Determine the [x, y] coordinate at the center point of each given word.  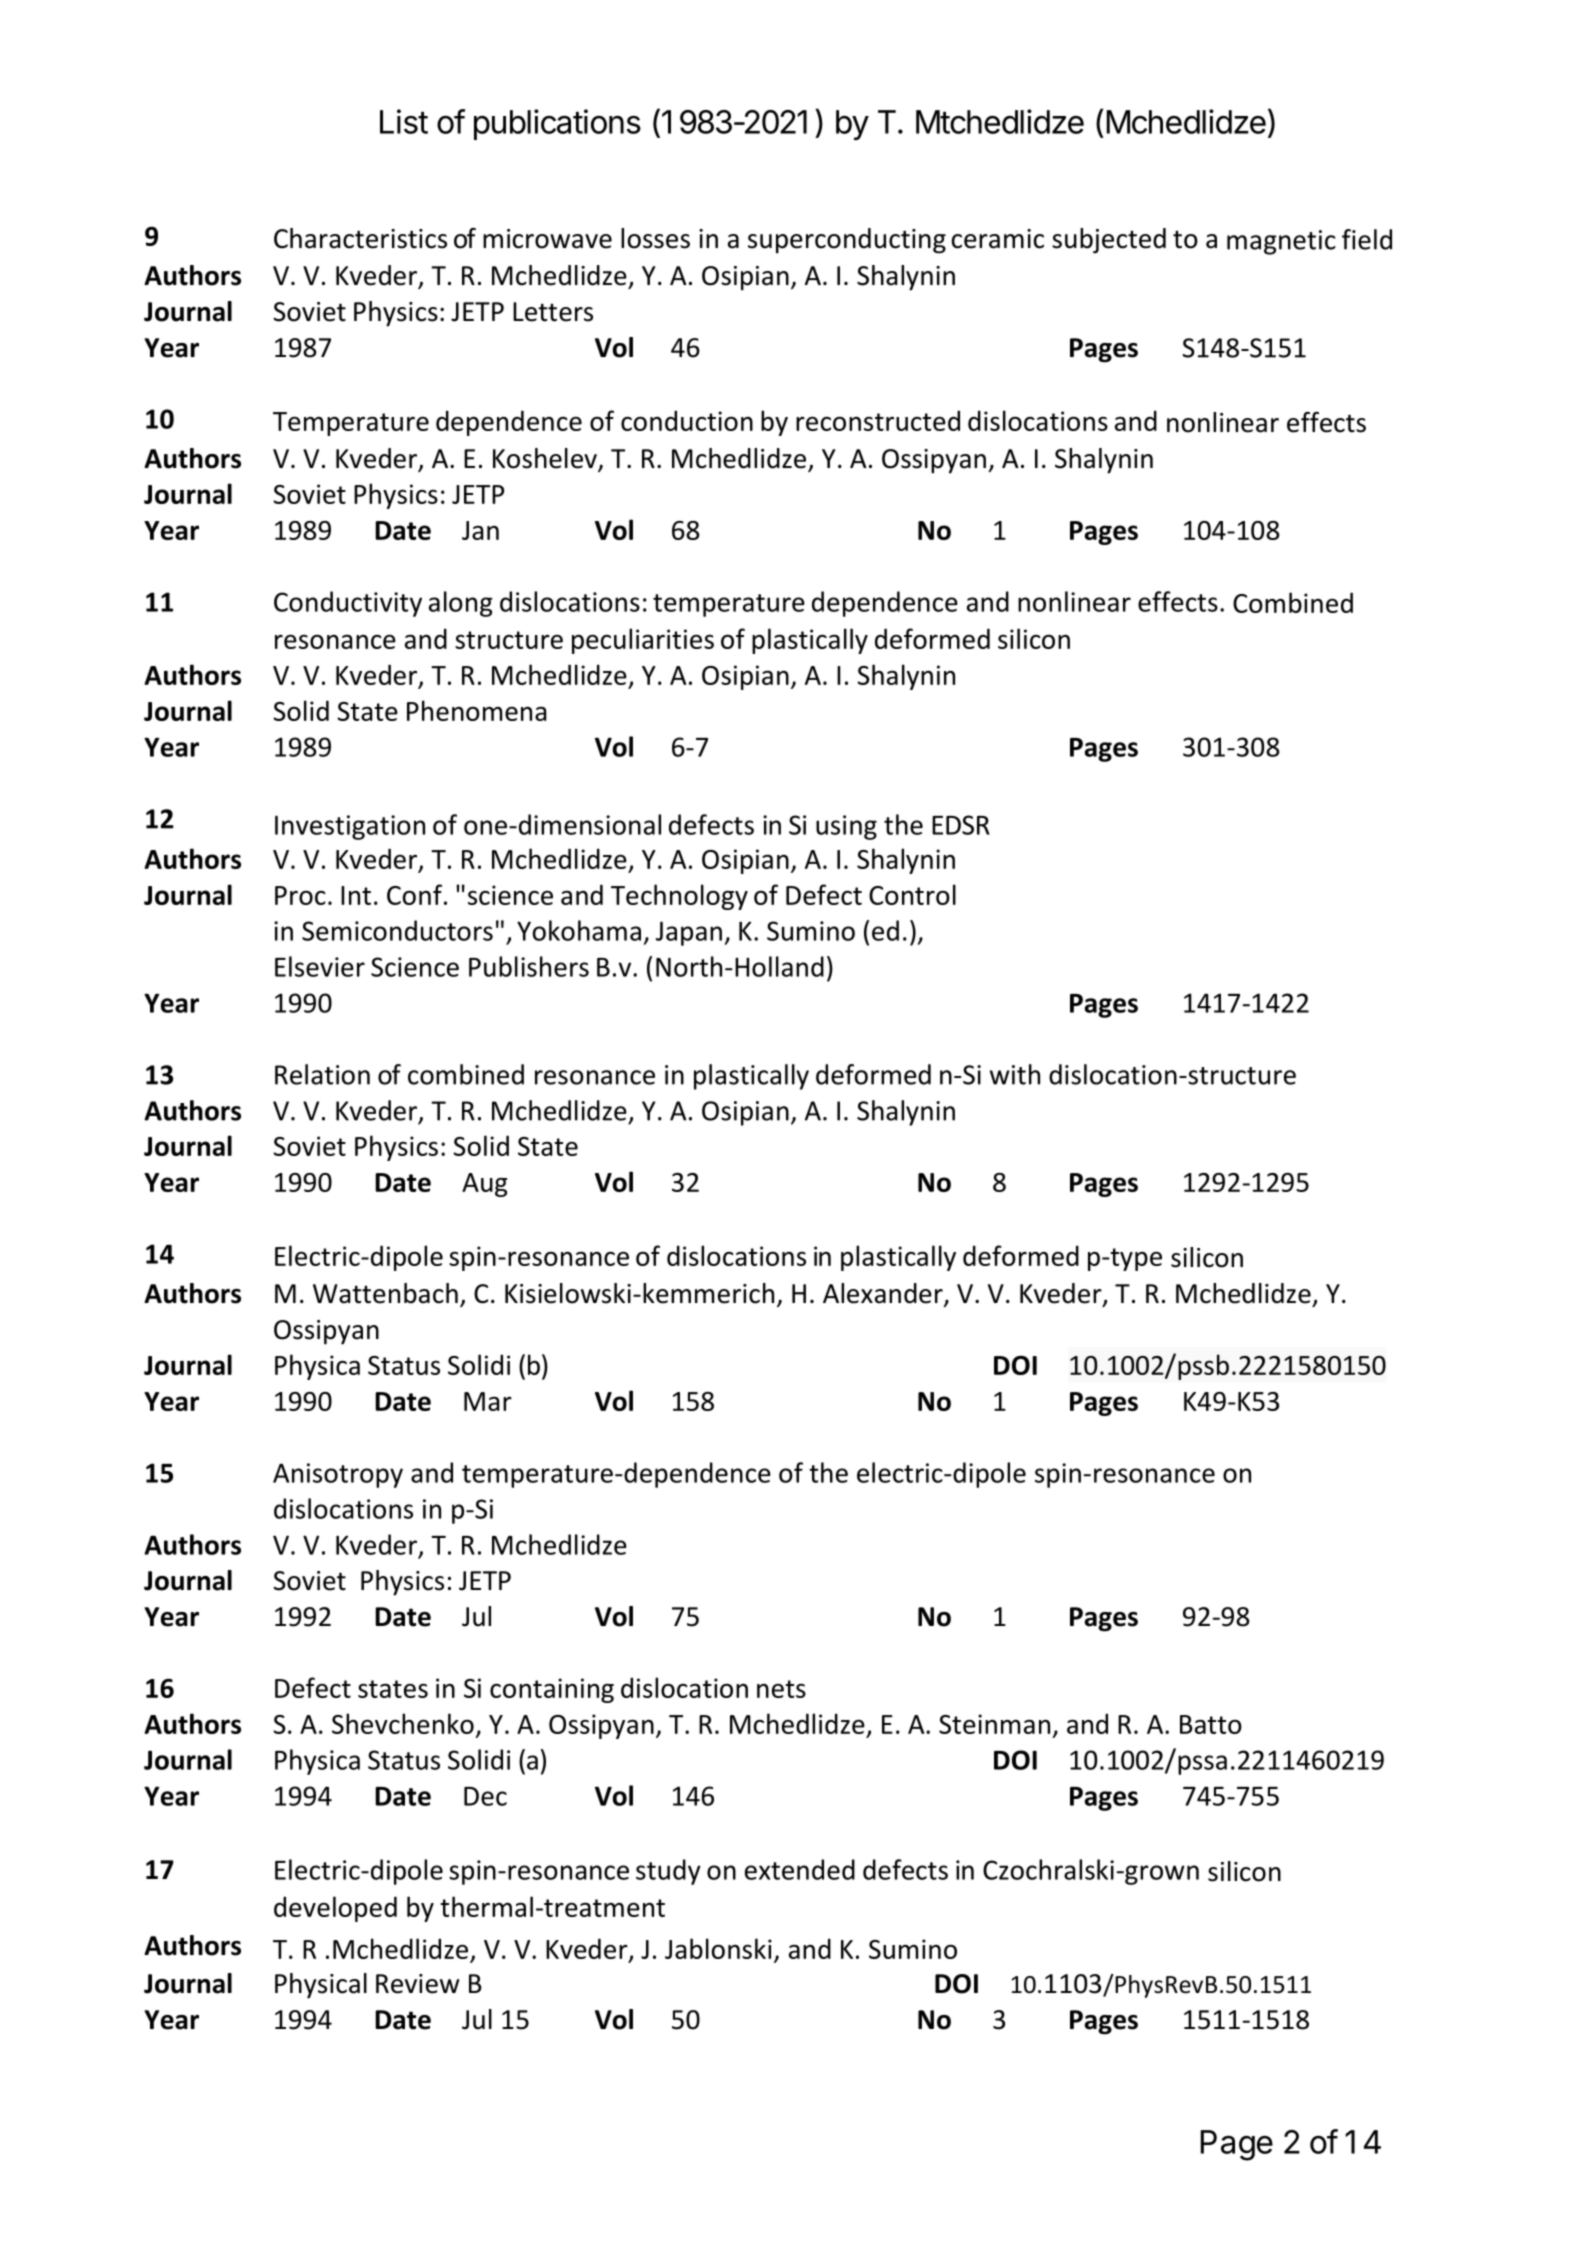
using [846, 827]
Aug [484, 1185]
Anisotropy [338, 1475]
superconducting [847, 241]
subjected [1109, 241]
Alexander [884, 1294]
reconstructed [878, 420]
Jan [480, 530]
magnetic [1281, 242]
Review [418, 1984]
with [1015, 1074]
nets [781, 1689]
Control [912, 894]
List [404, 121]
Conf [414, 894]
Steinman [994, 1724]
